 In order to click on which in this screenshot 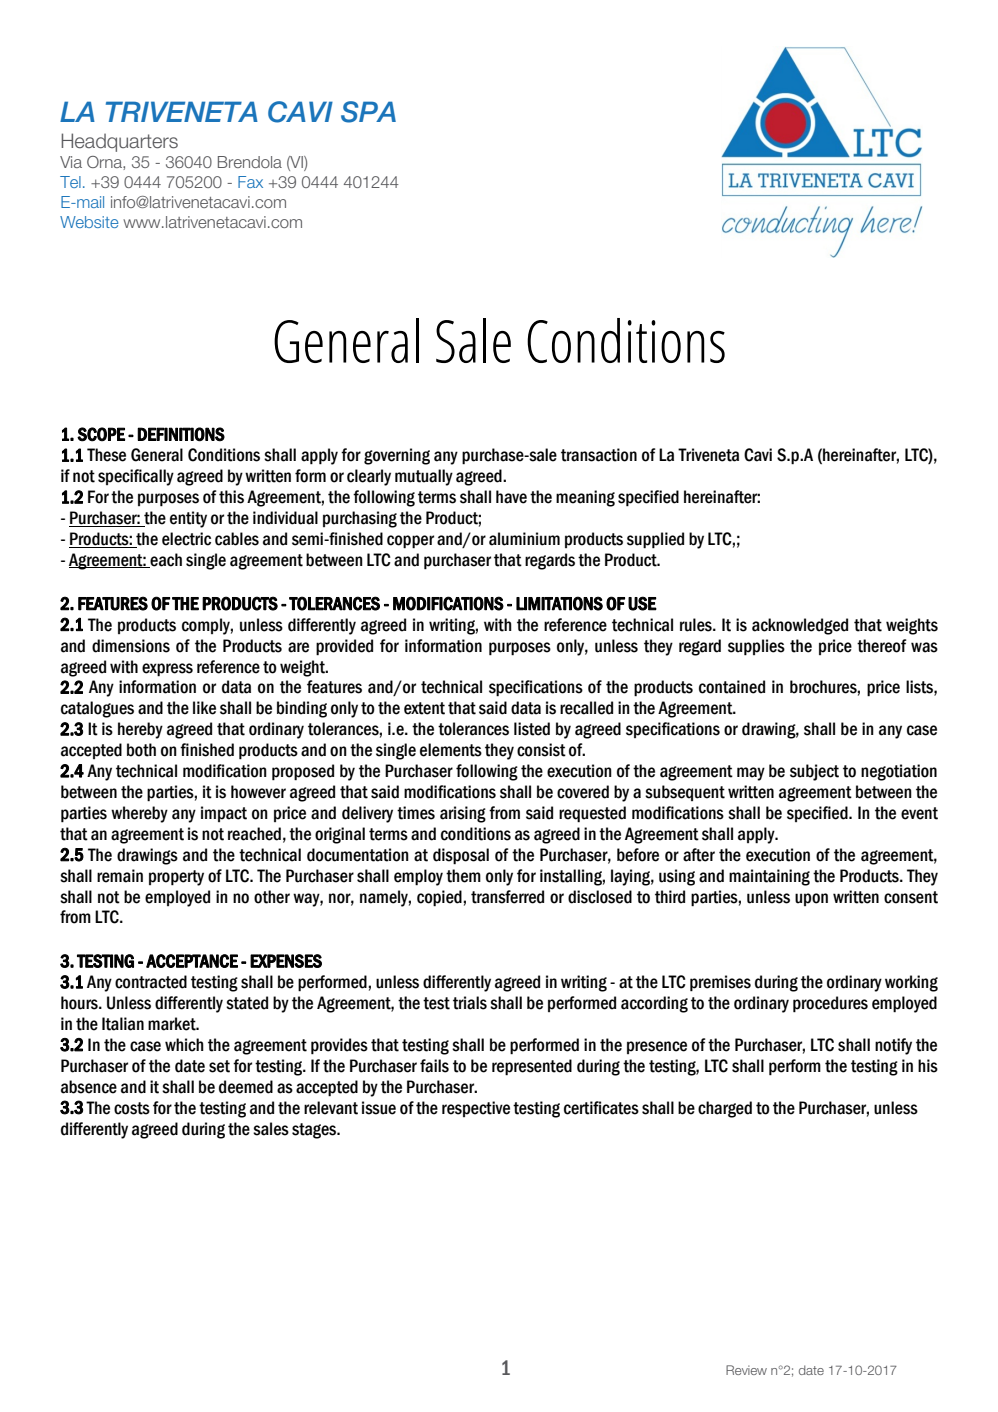, I will do `click(184, 1045)`.
